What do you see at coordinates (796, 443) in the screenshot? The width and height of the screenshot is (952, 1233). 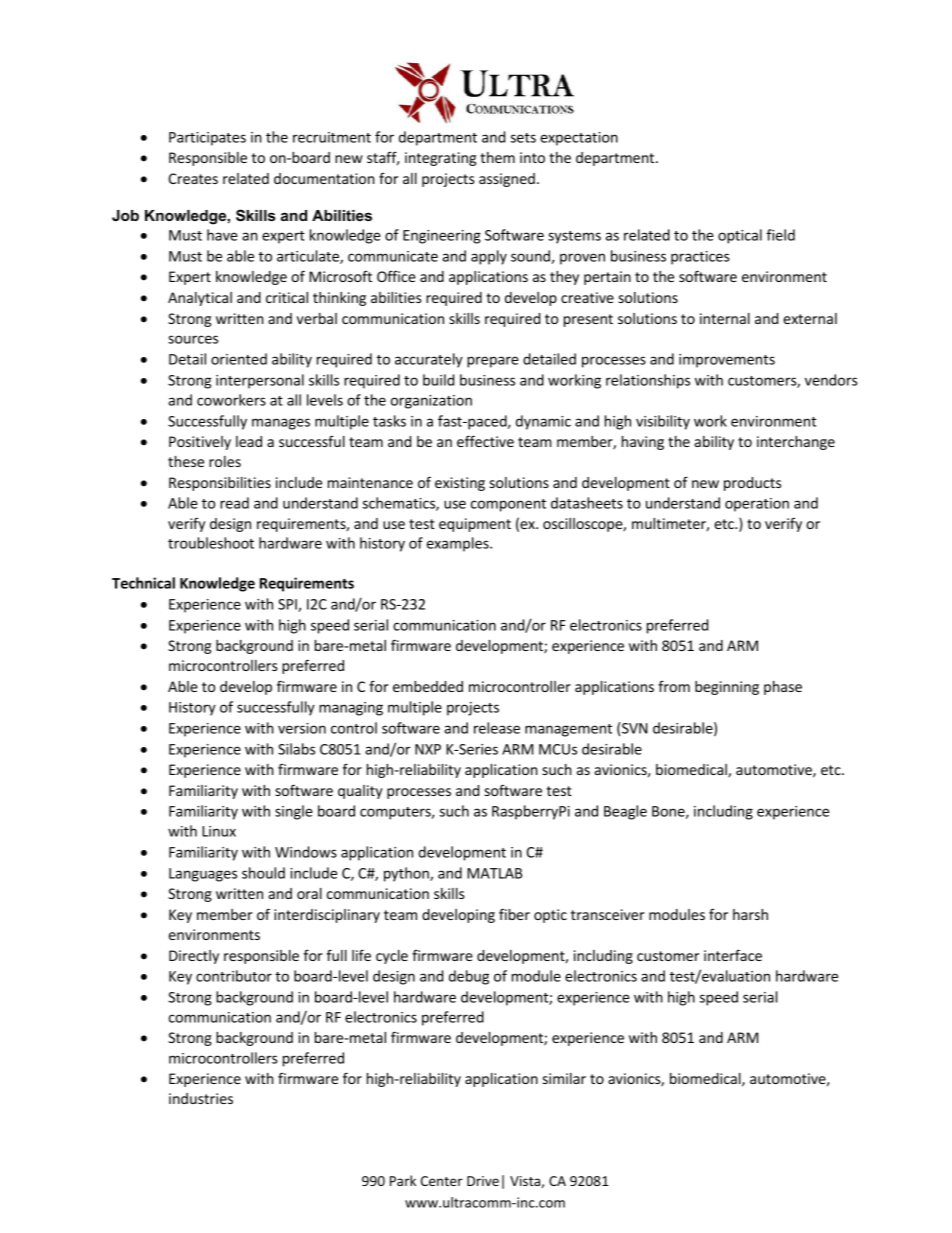 I see `interchange` at bounding box center [796, 443].
